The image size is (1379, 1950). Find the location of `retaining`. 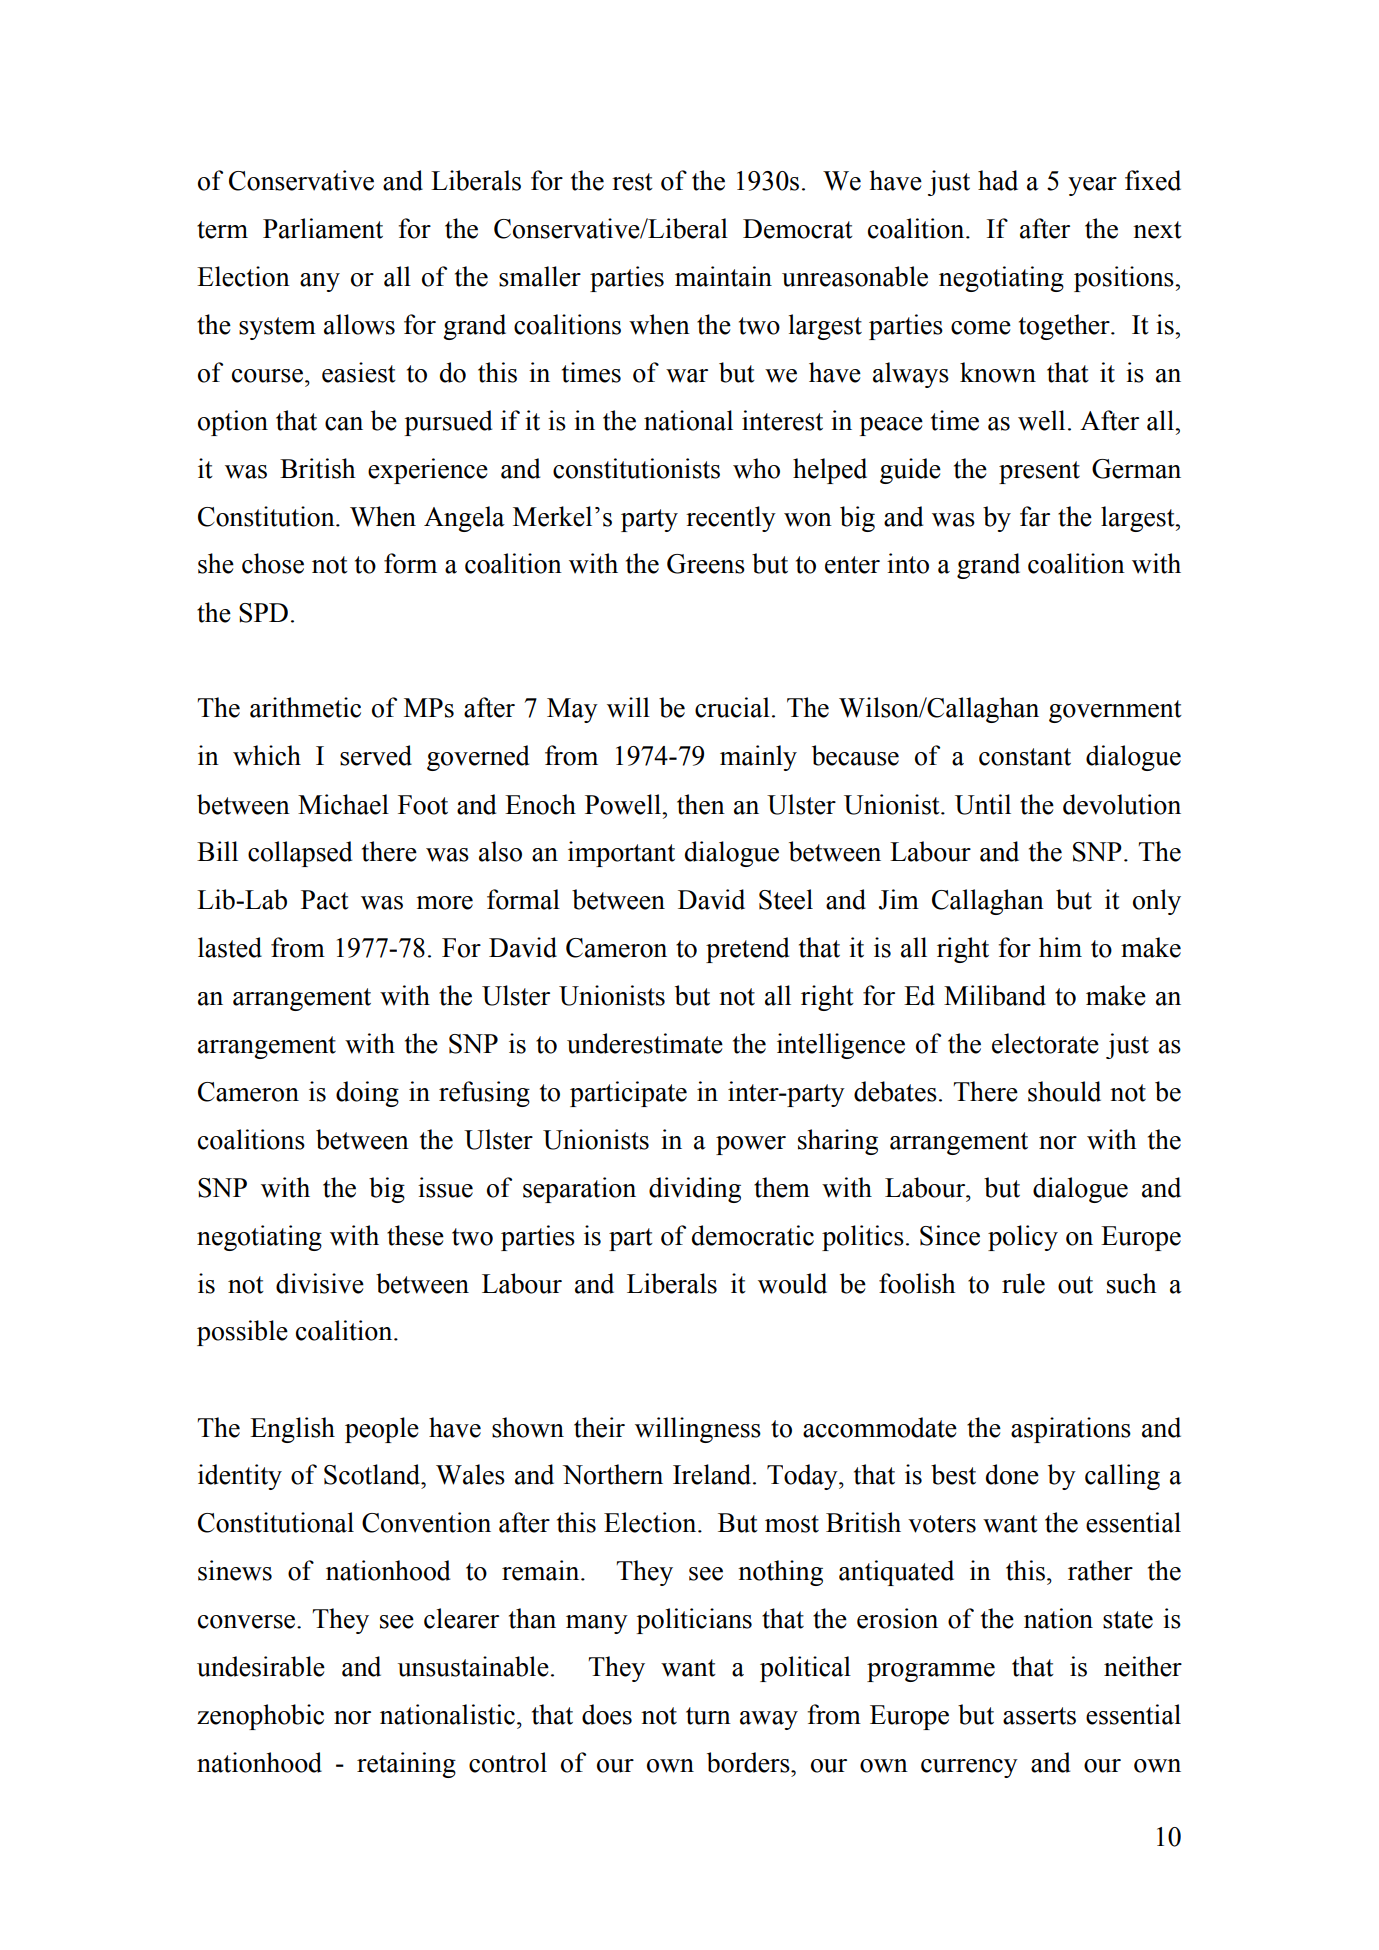

retaining is located at coordinates (406, 1765).
